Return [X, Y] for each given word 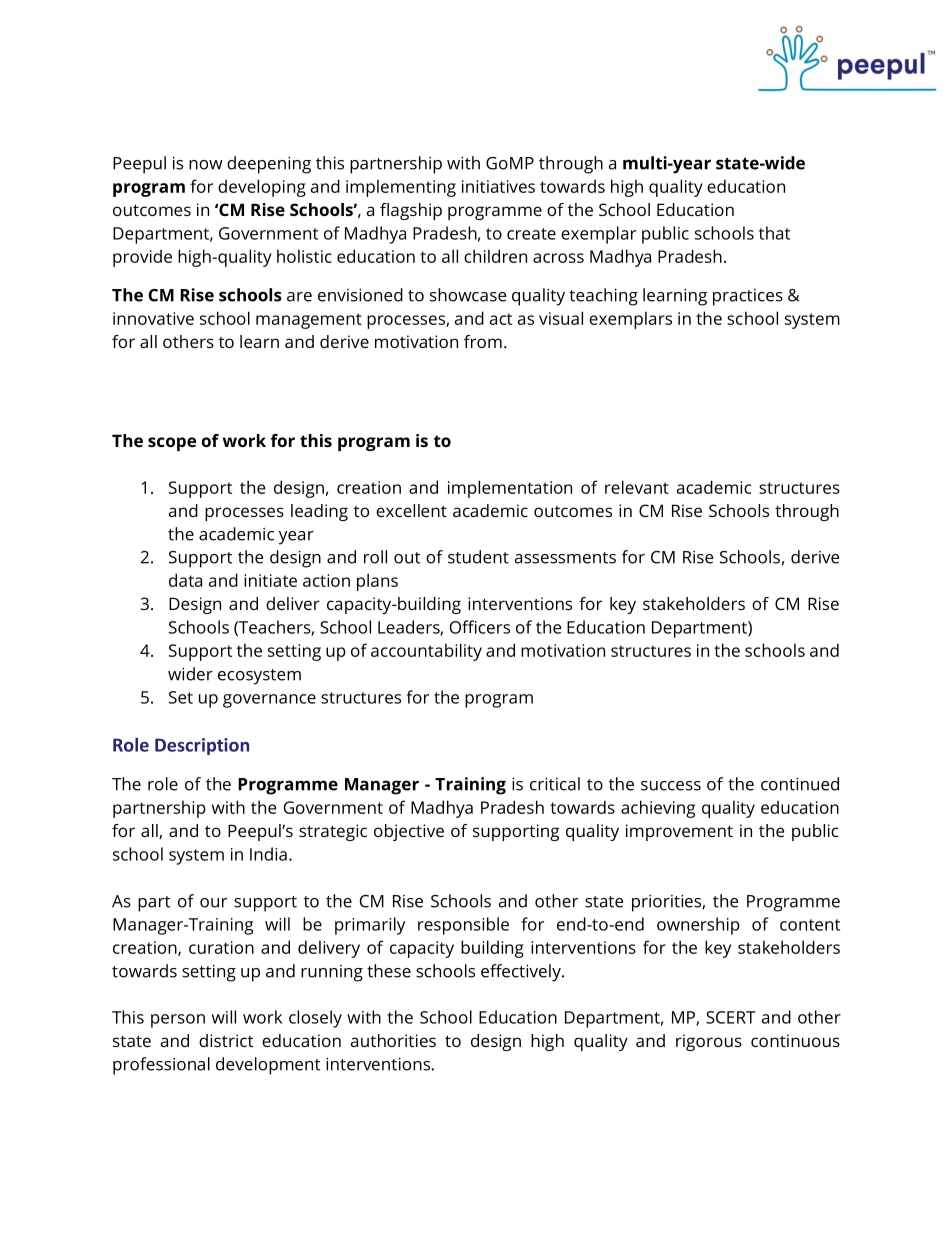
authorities [393, 1040]
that [774, 233]
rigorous [709, 1042]
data [185, 580]
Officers [480, 627]
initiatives [498, 186]
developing [262, 188]
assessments [565, 558]
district [226, 1040]
